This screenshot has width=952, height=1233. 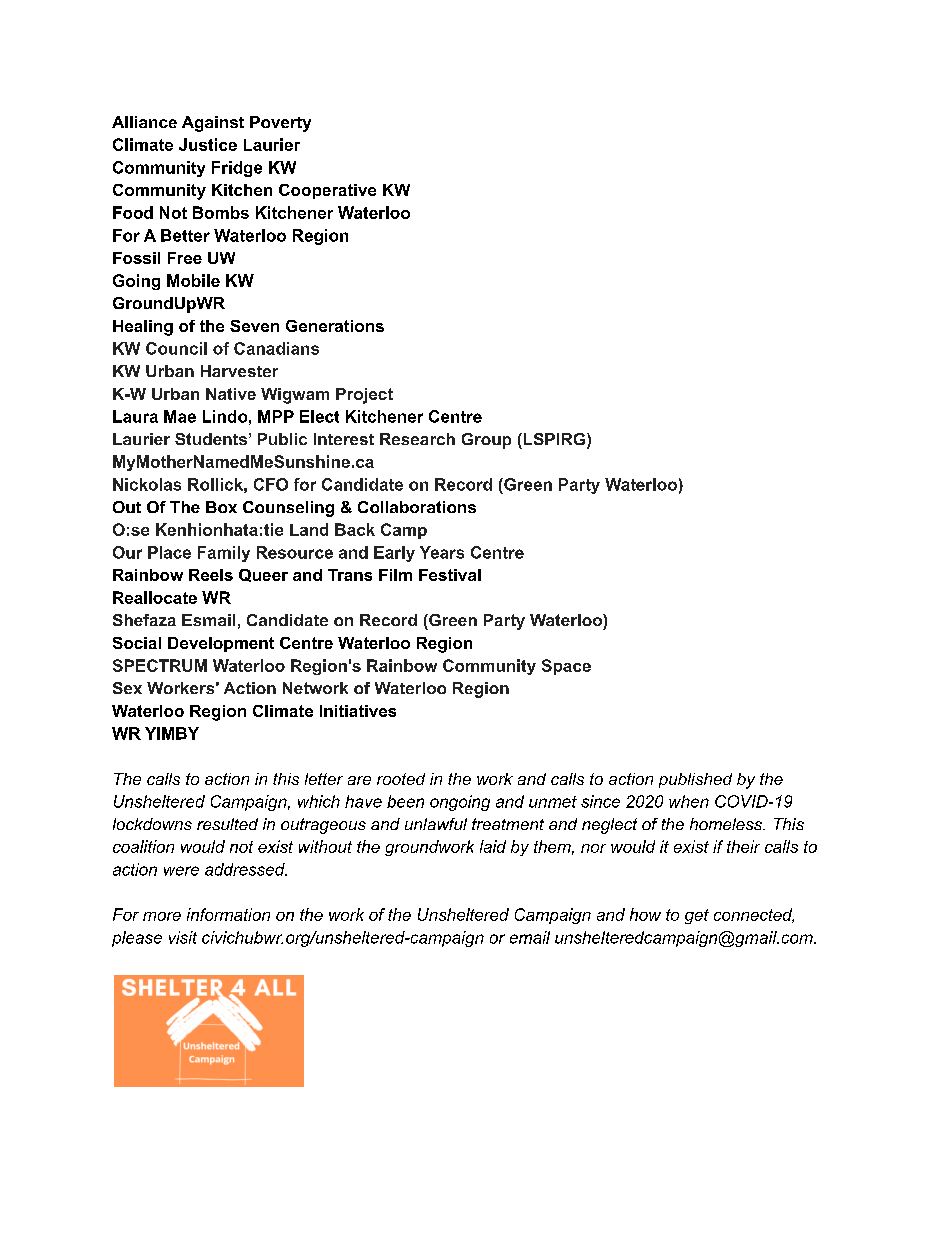 What do you see at coordinates (327, 191) in the screenshot?
I see `Cooperative` at bounding box center [327, 191].
